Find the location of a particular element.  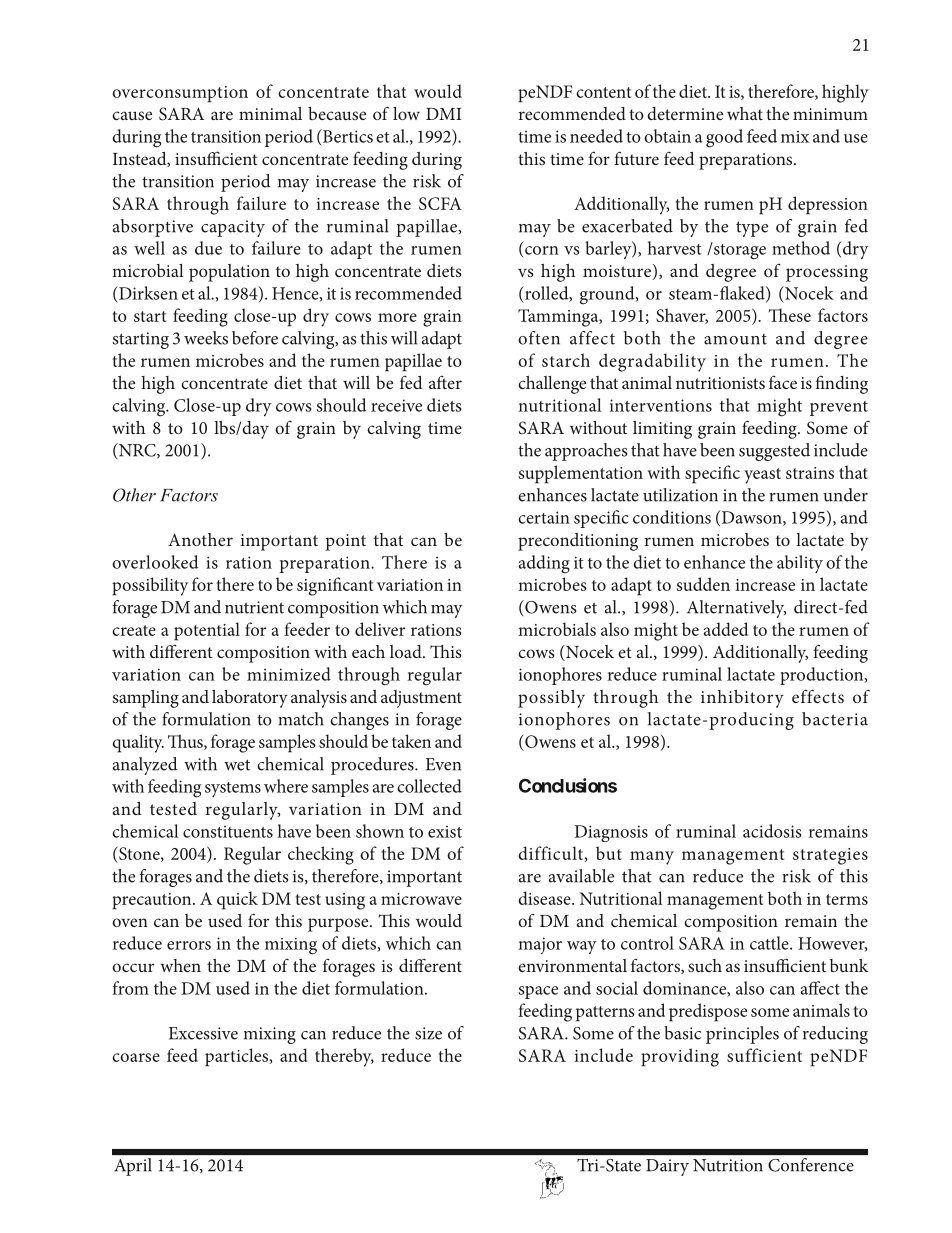

overconsumption is located at coordinates (180, 94).
